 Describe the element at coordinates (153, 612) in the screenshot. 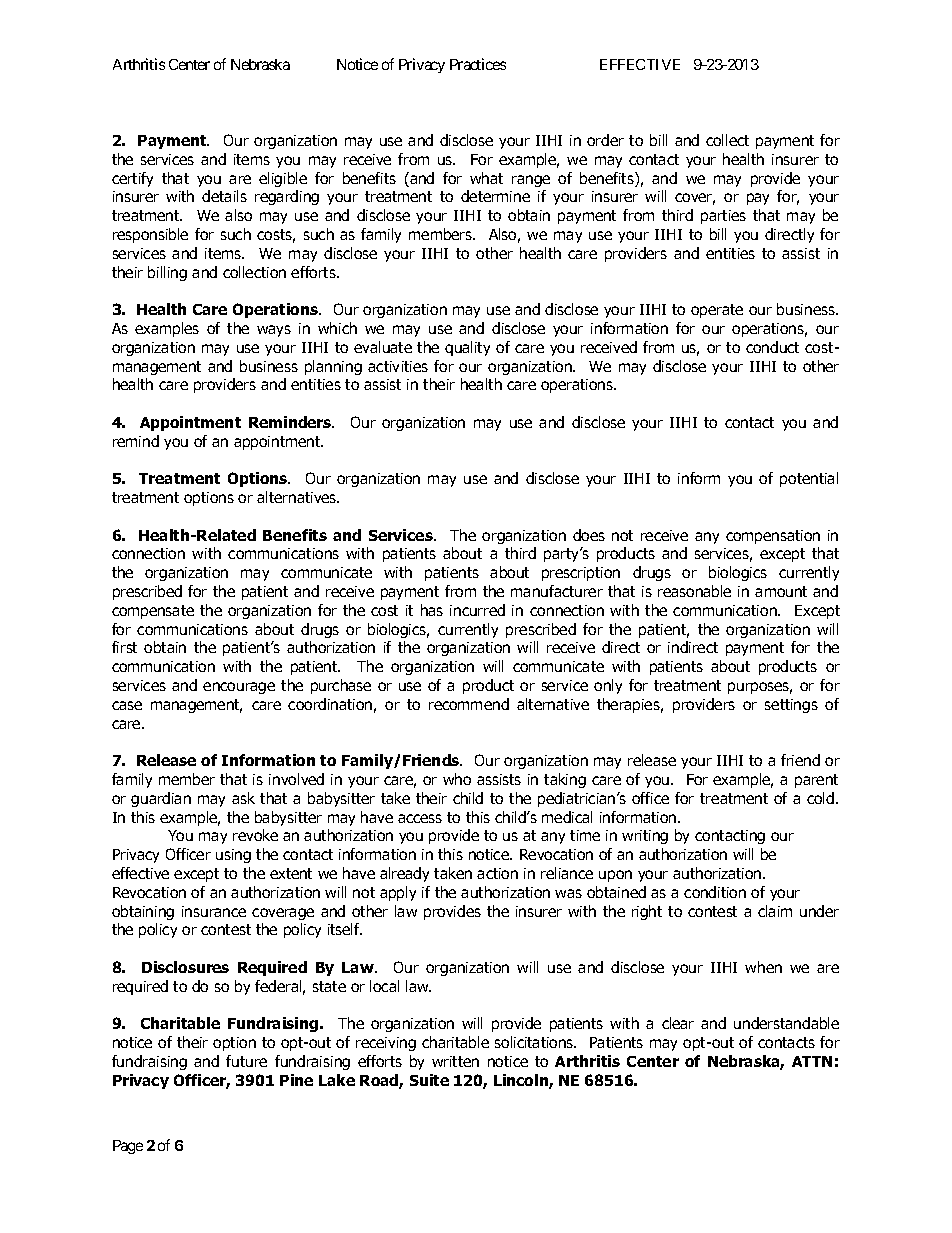

I see `compensate` at that location.
